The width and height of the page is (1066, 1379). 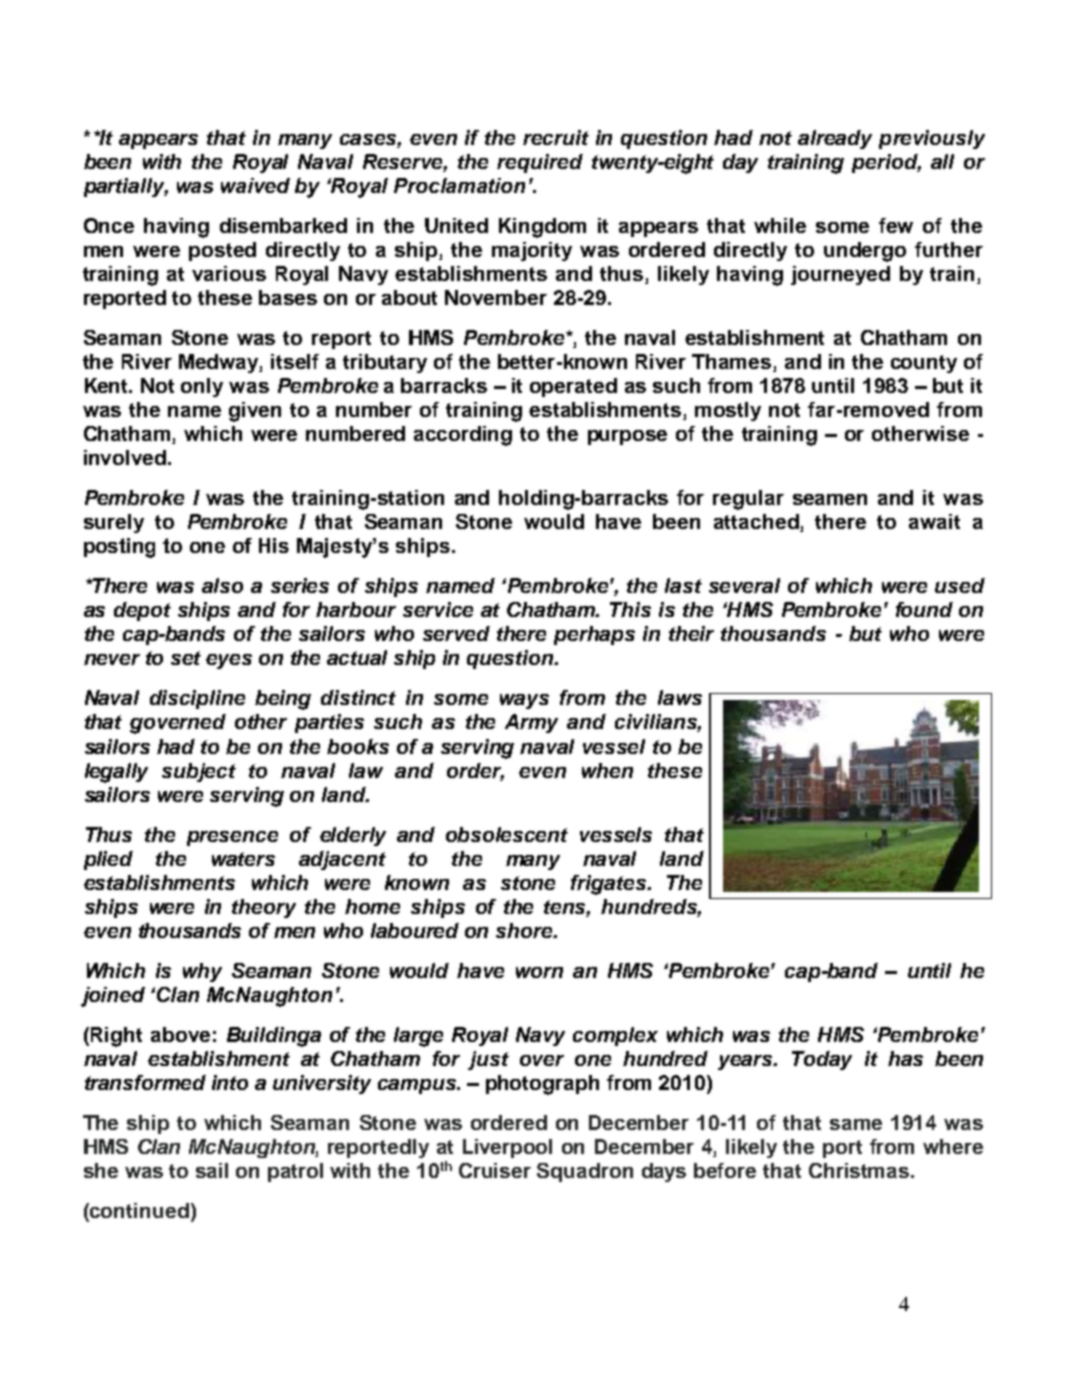 What do you see at coordinates (524, 701) in the page?
I see `ways` at bounding box center [524, 701].
